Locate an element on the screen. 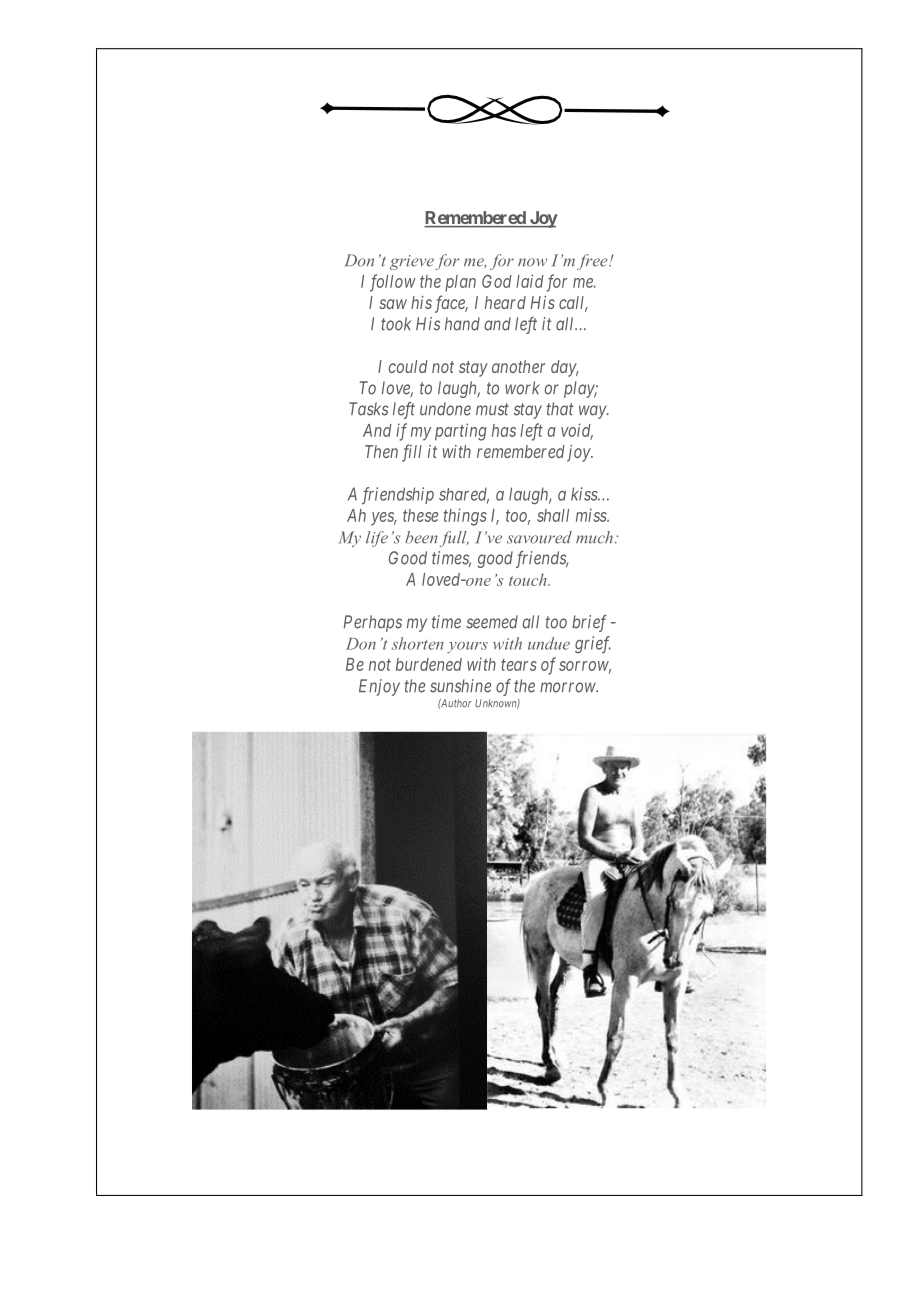 Image resolution: width=924 pixels, height=1313 pixels. Tasks is located at coordinates (368, 409).
